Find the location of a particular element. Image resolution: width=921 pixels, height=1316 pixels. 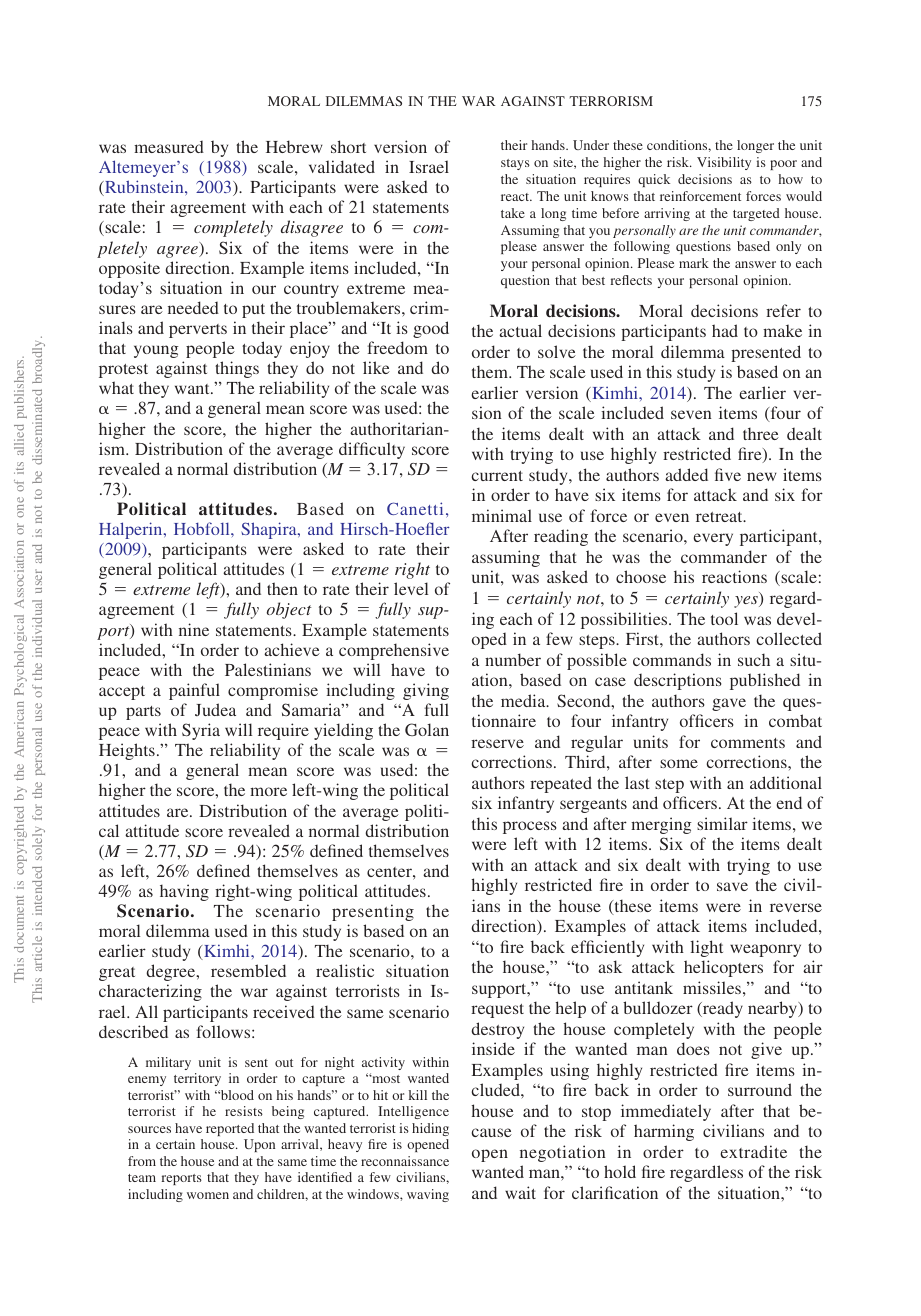

Visibility is located at coordinates (724, 163).
